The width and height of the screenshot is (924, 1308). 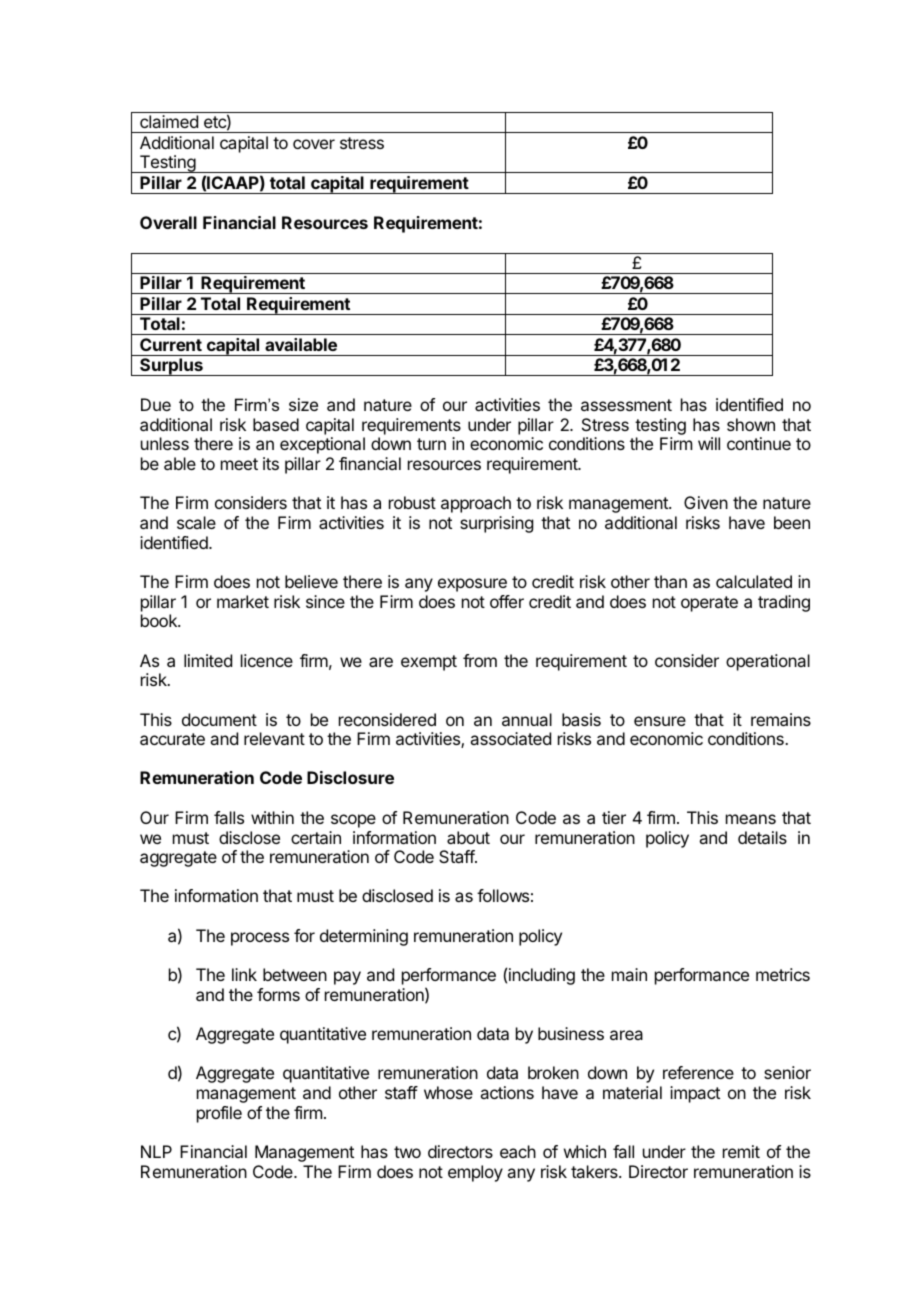 What do you see at coordinates (219, 1114) in the screenshot?
I see `profile` at bounding box center [219, 1114].
